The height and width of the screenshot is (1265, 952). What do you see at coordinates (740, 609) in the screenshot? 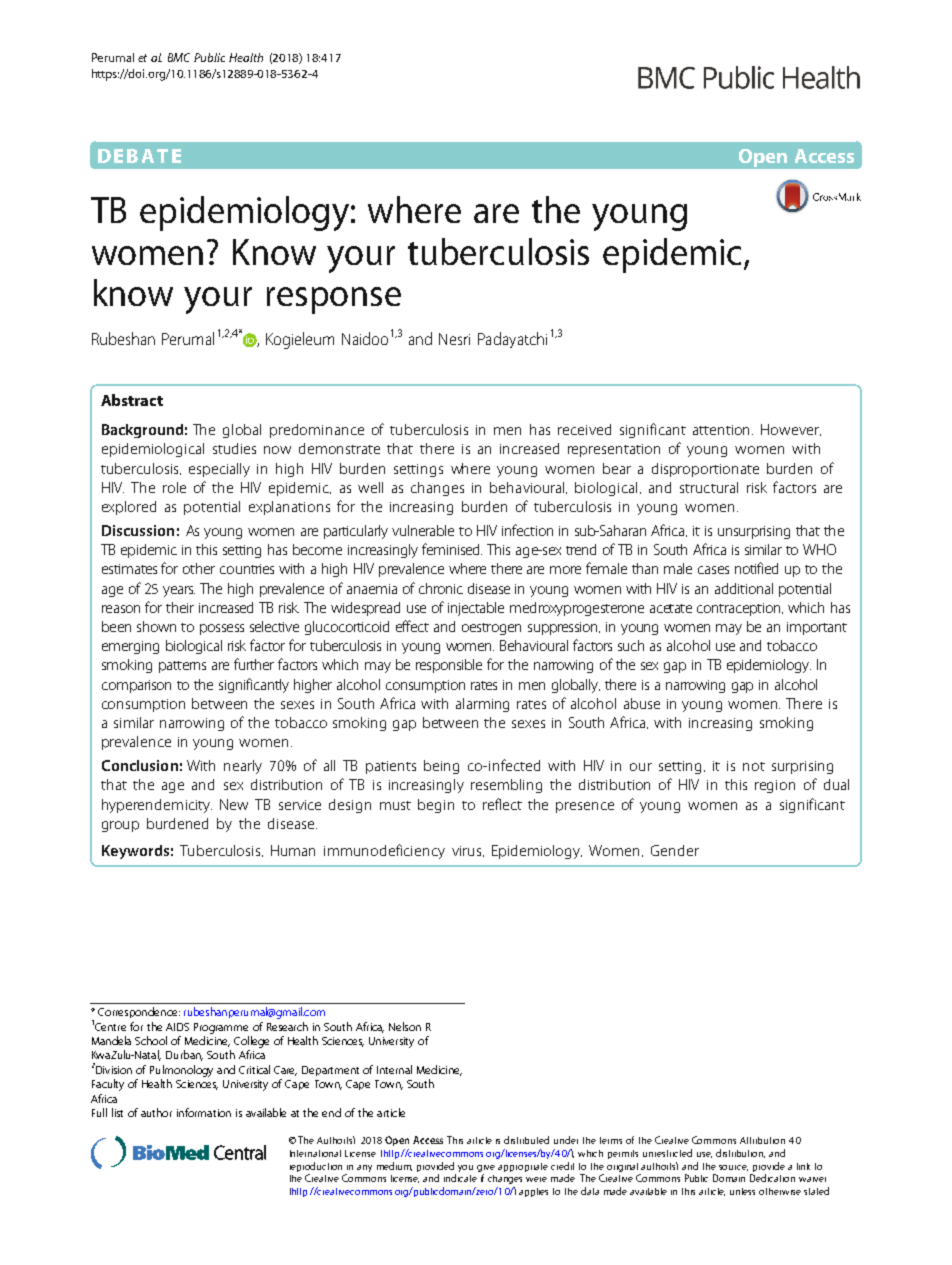
I see `contraception` at bounding box center [740, 609].
